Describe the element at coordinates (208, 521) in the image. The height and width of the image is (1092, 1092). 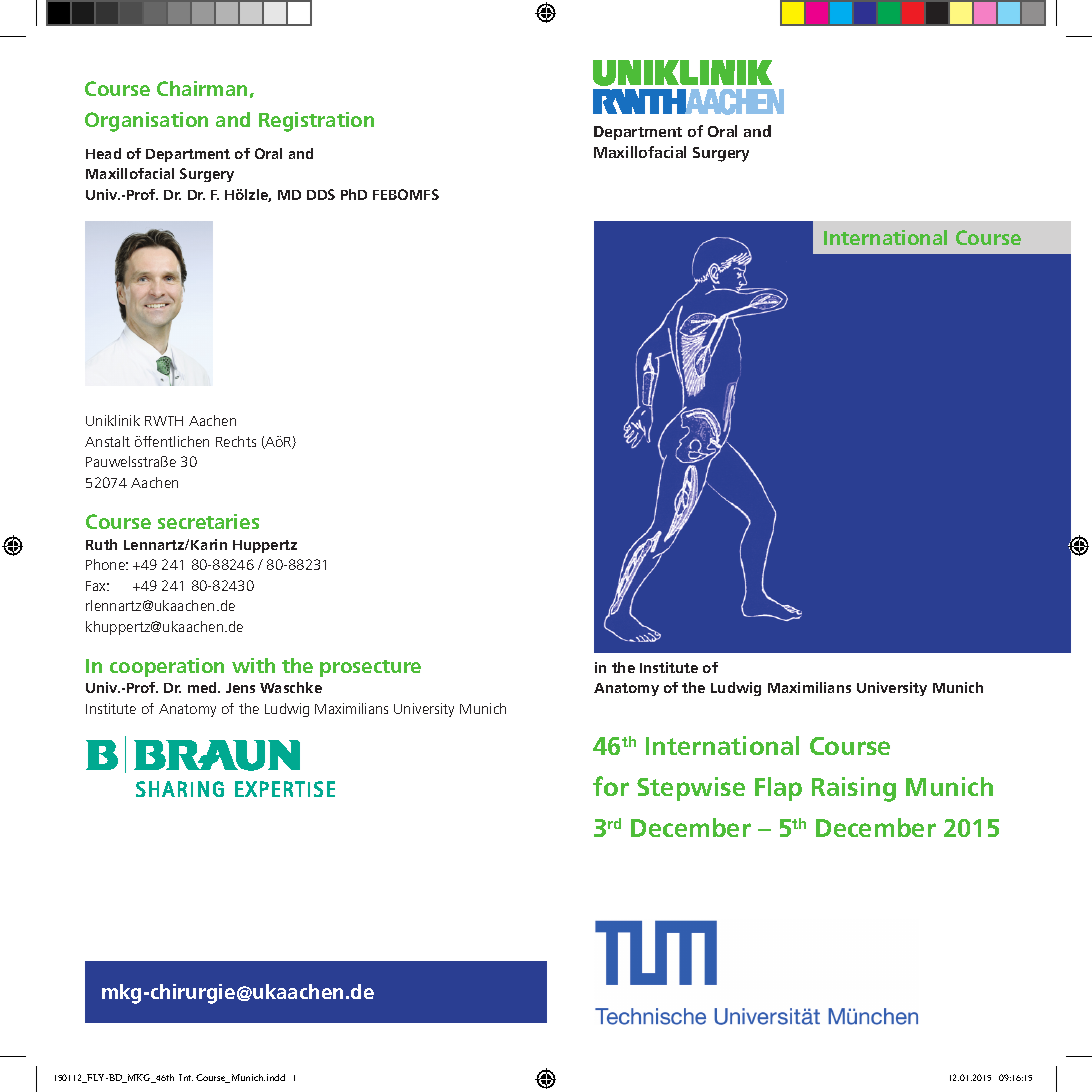
I see `secretaries` at that location.
